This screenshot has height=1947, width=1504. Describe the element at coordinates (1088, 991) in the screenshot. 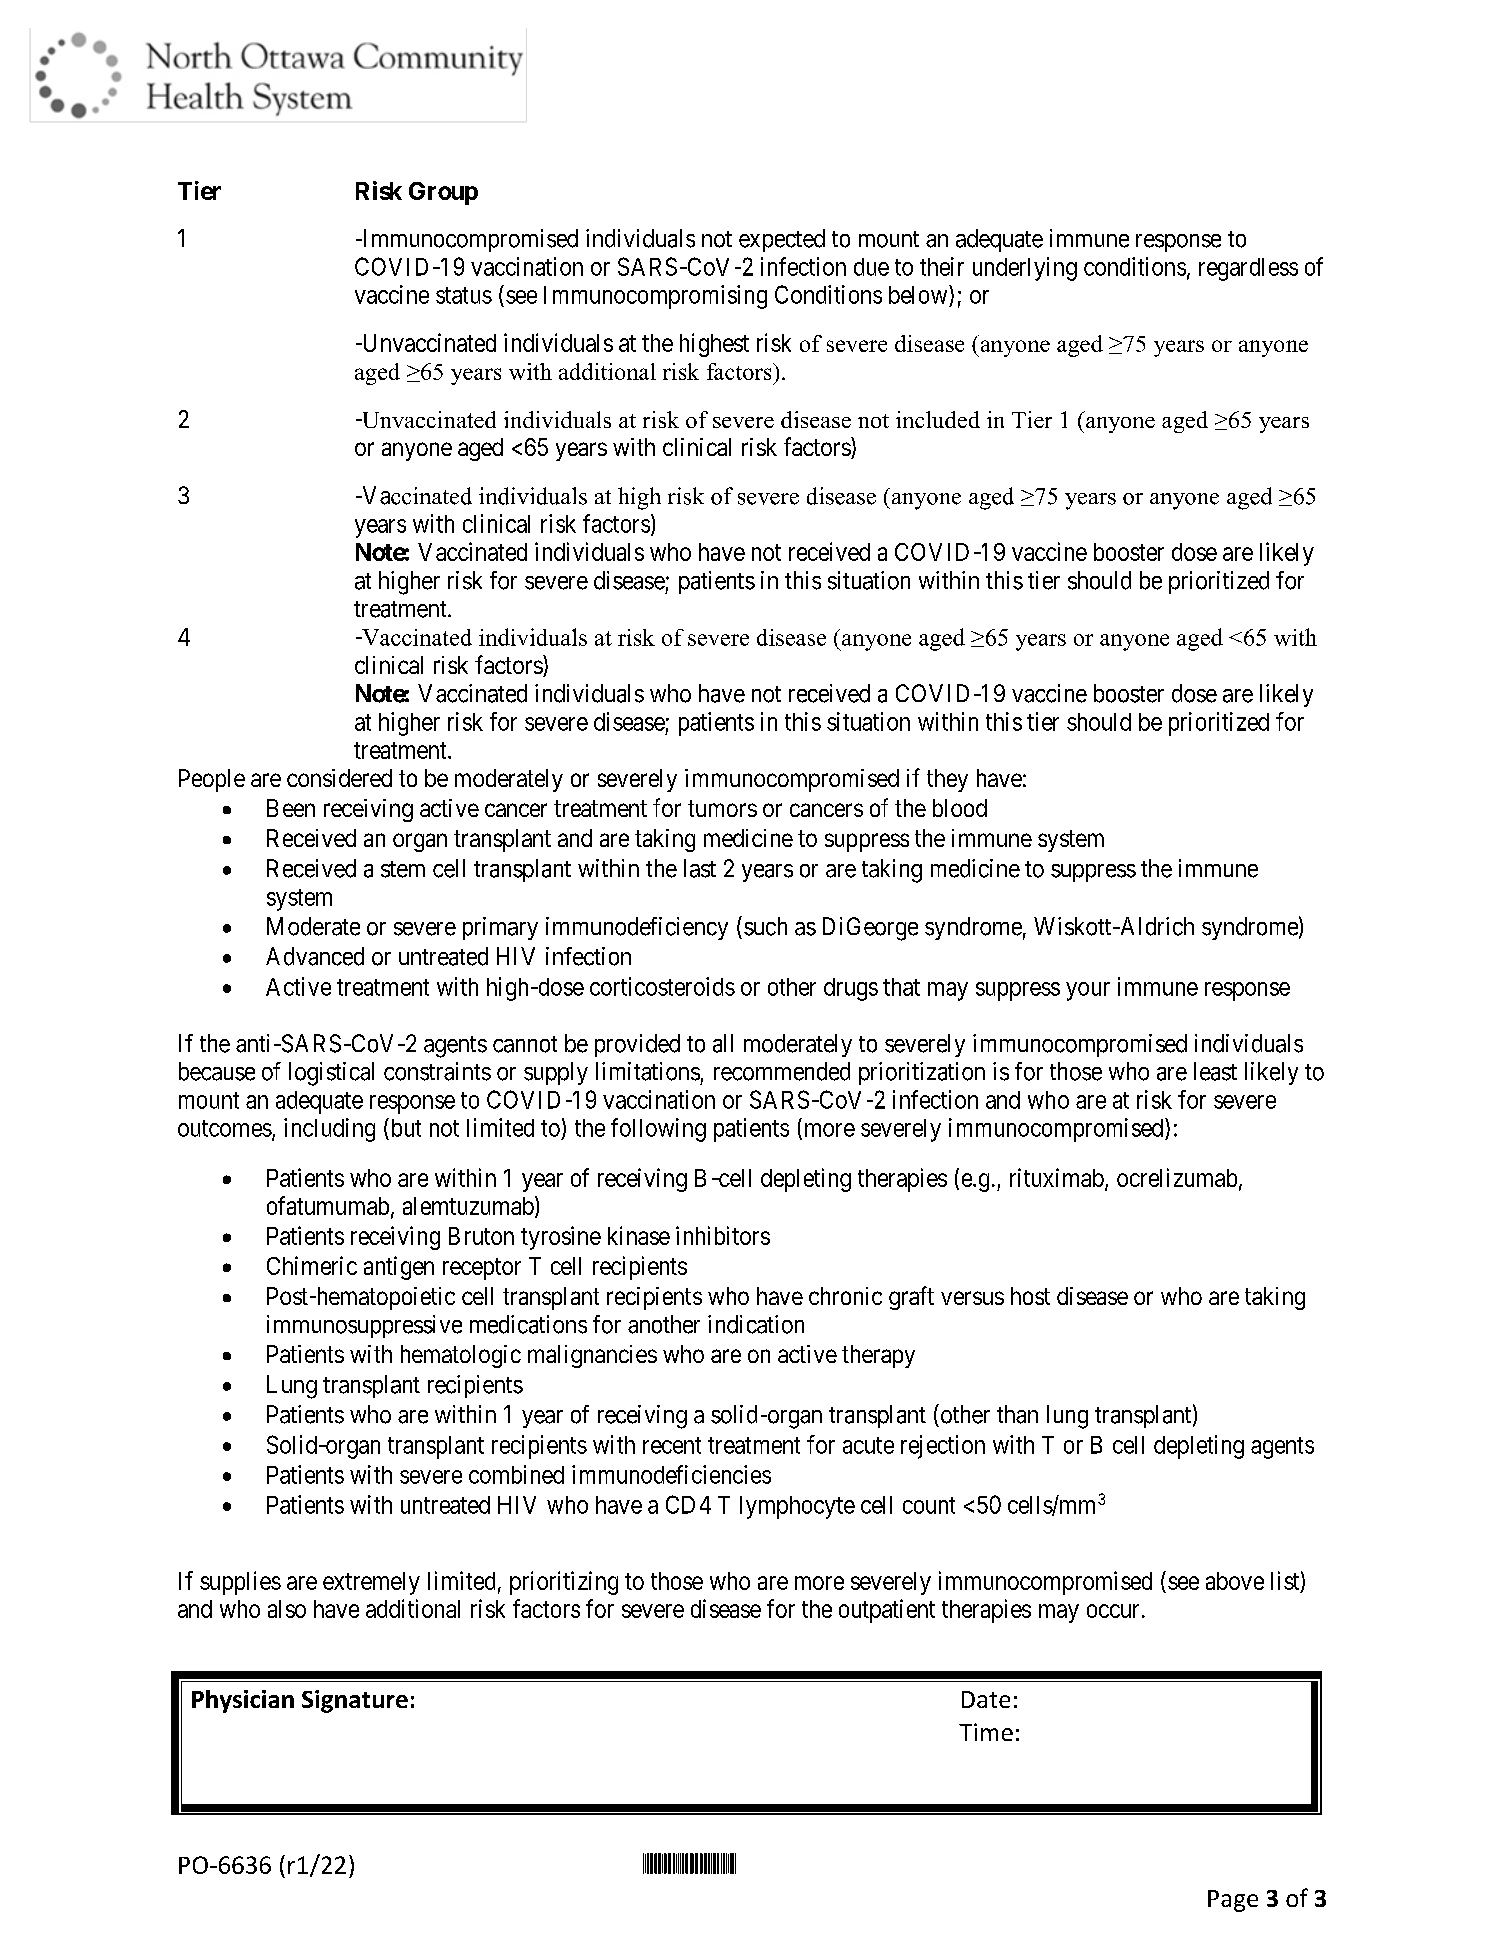

I see `your` at that location.
